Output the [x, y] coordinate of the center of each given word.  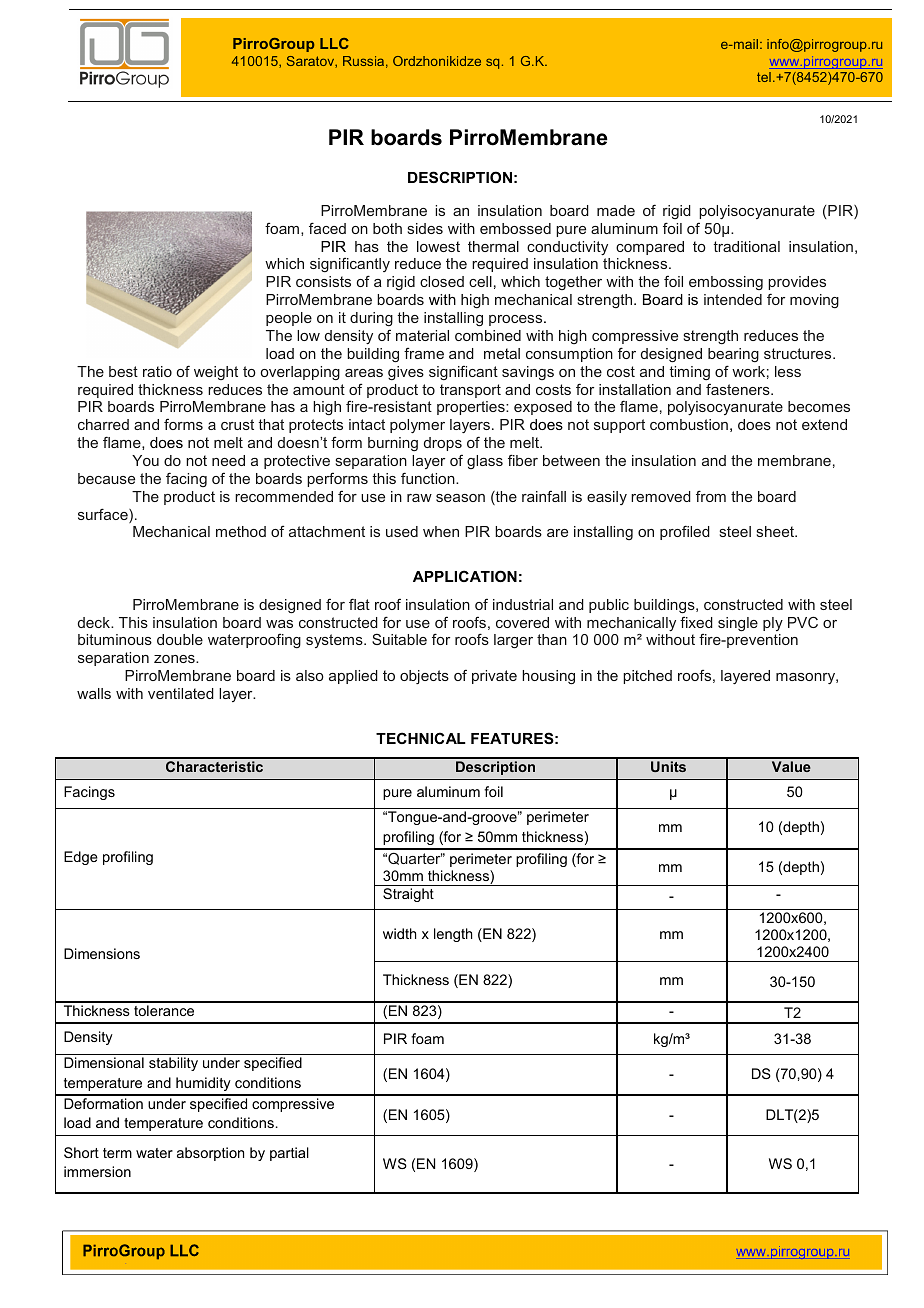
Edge [81, 858]
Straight [408, 895]
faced [327, 228]
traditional [746, 246]
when [441, 531]
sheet [776, 531]
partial [289, 1154]
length [453, 935]
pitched [647, 677]
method [241, 531]
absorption [210, 1154]
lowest [438, 246]
